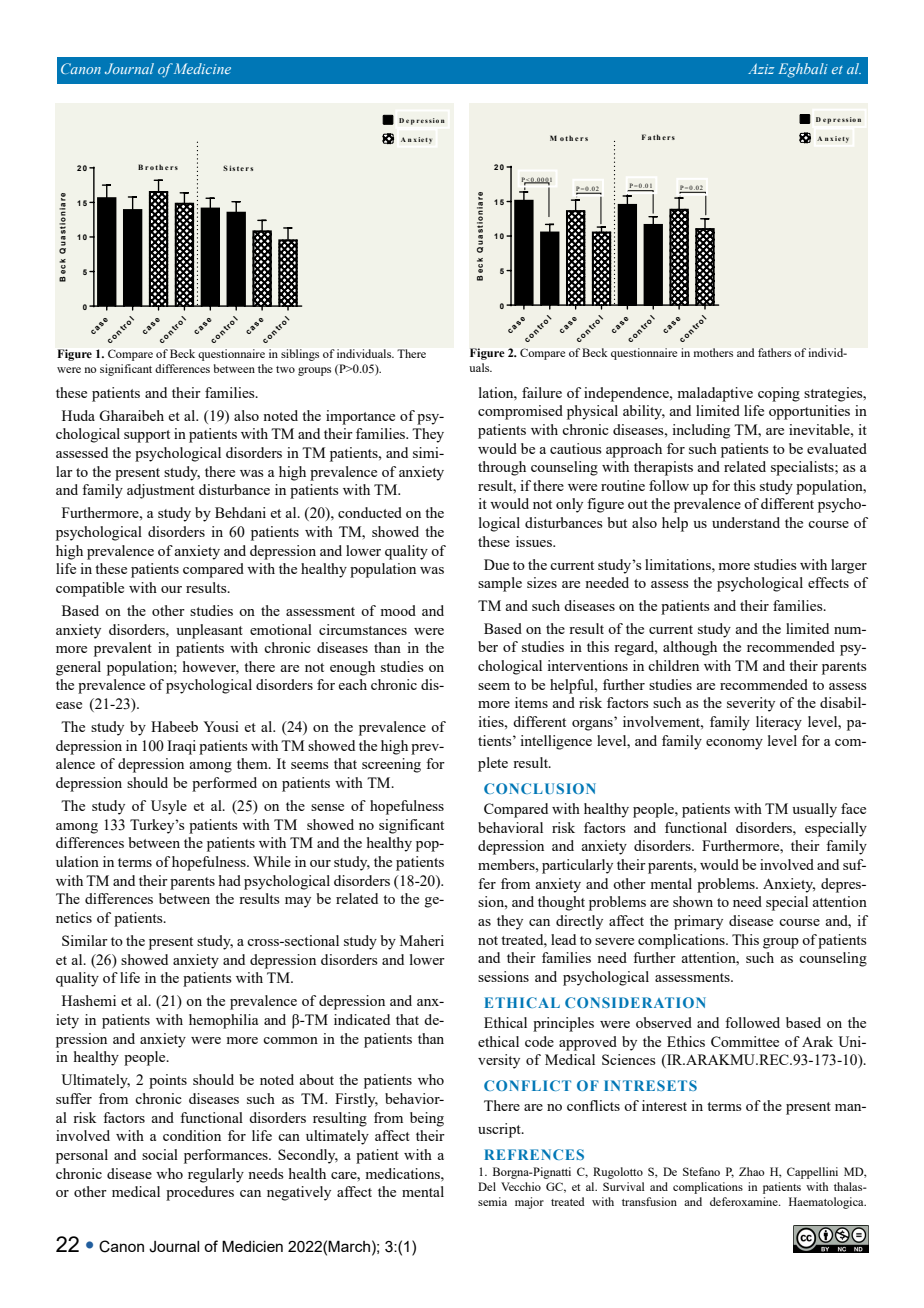 The width and height of the document is (924, 1308). Describe the element at coordinates (520, 412) in the document. I see `compromised` at that location.
